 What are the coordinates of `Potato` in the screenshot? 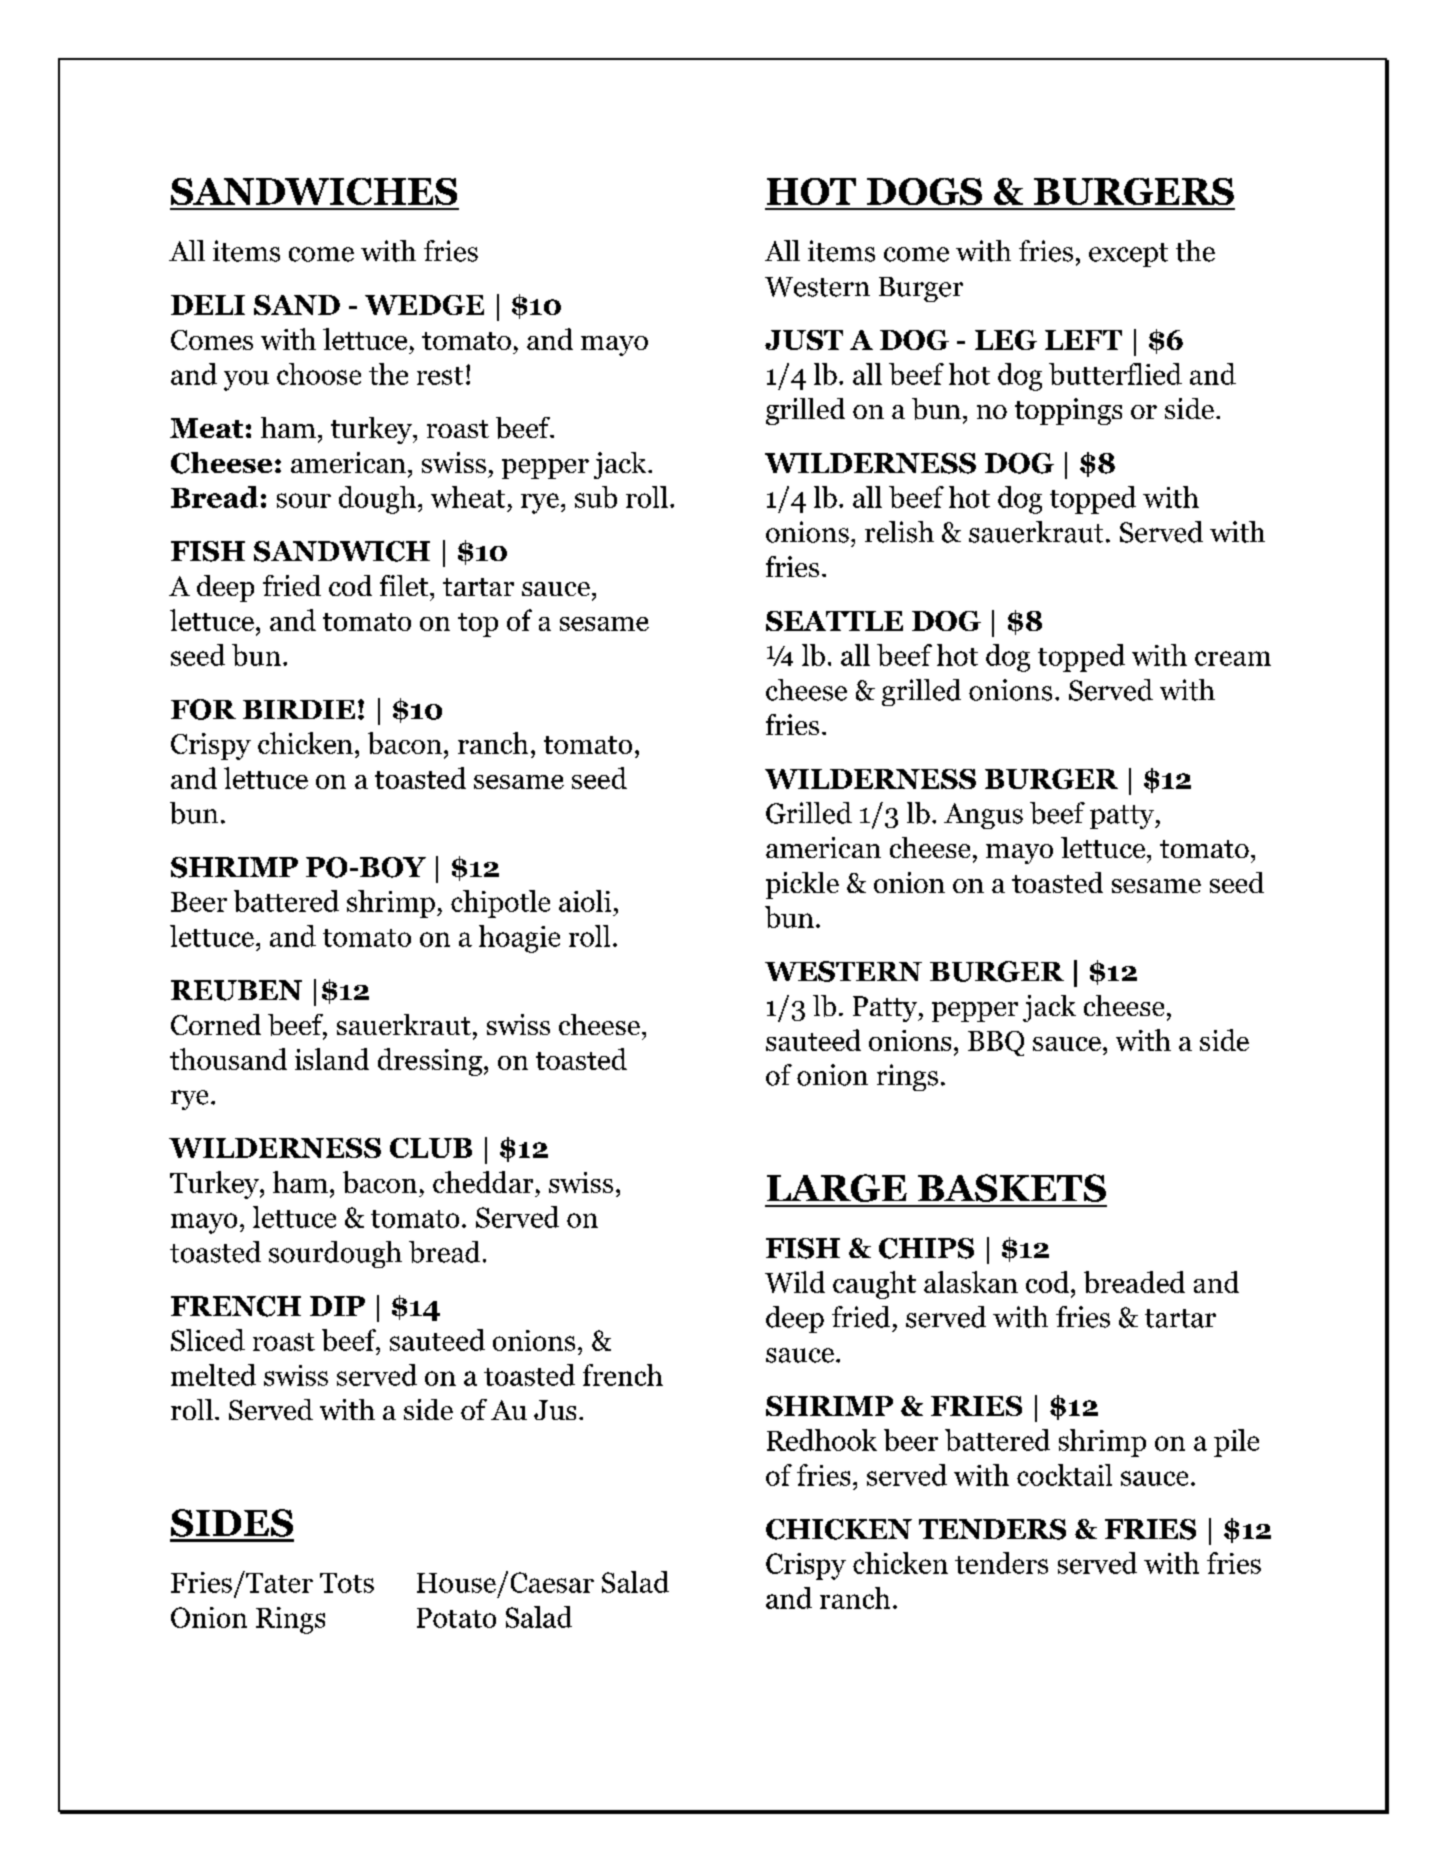 It's located at (456, 1618).
